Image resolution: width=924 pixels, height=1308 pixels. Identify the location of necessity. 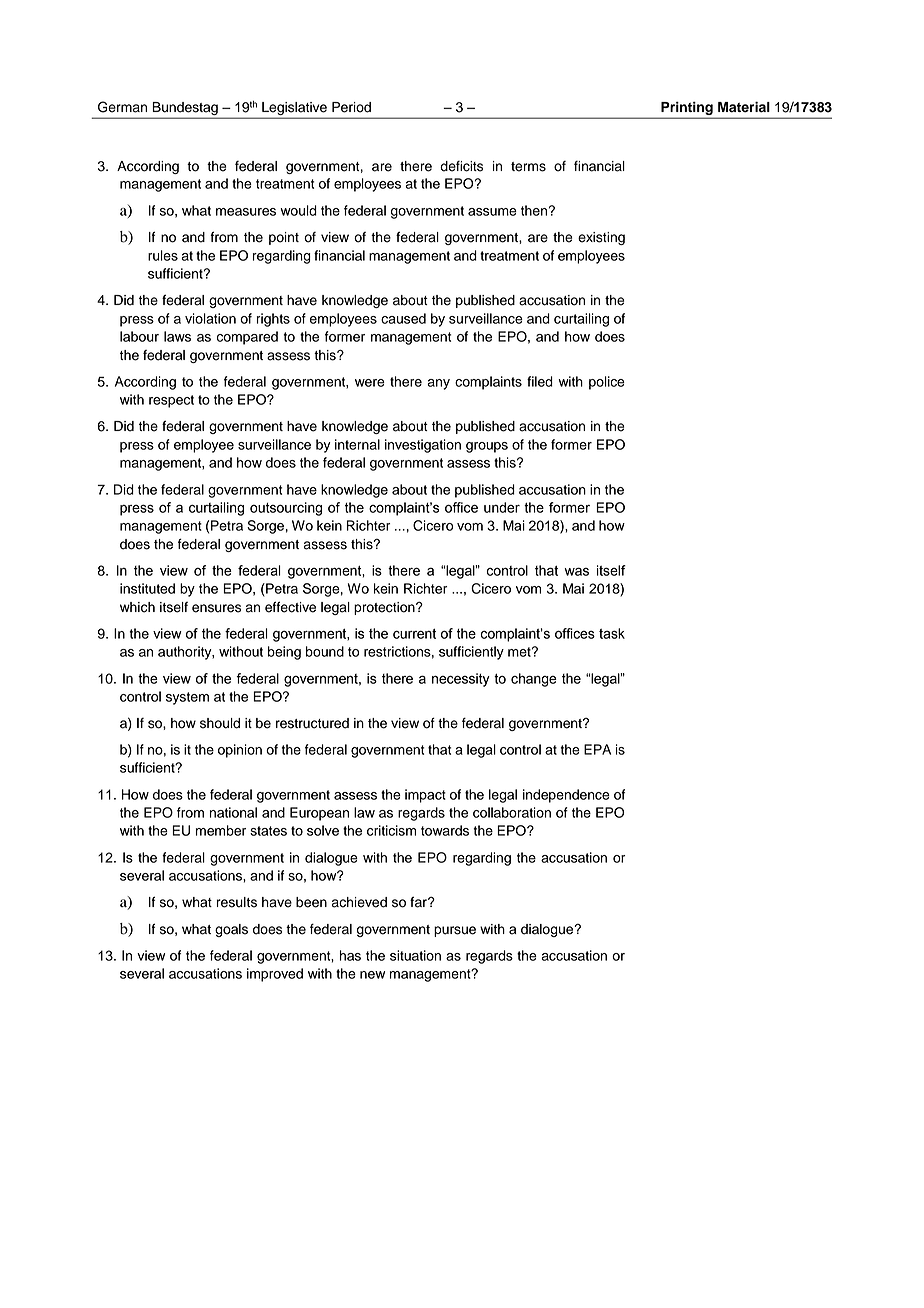
(461, 680).
